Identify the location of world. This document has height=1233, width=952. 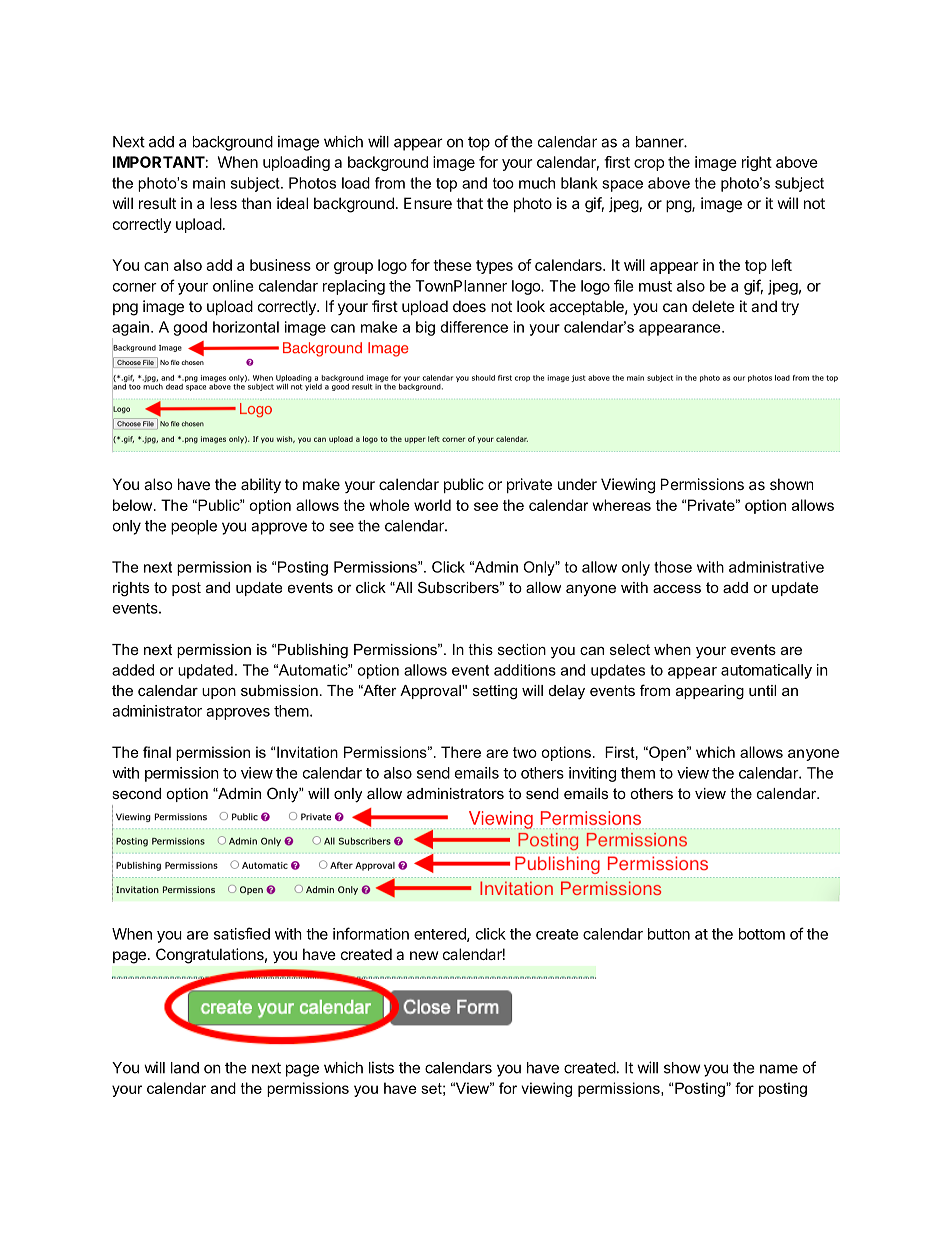
(432, 505).
